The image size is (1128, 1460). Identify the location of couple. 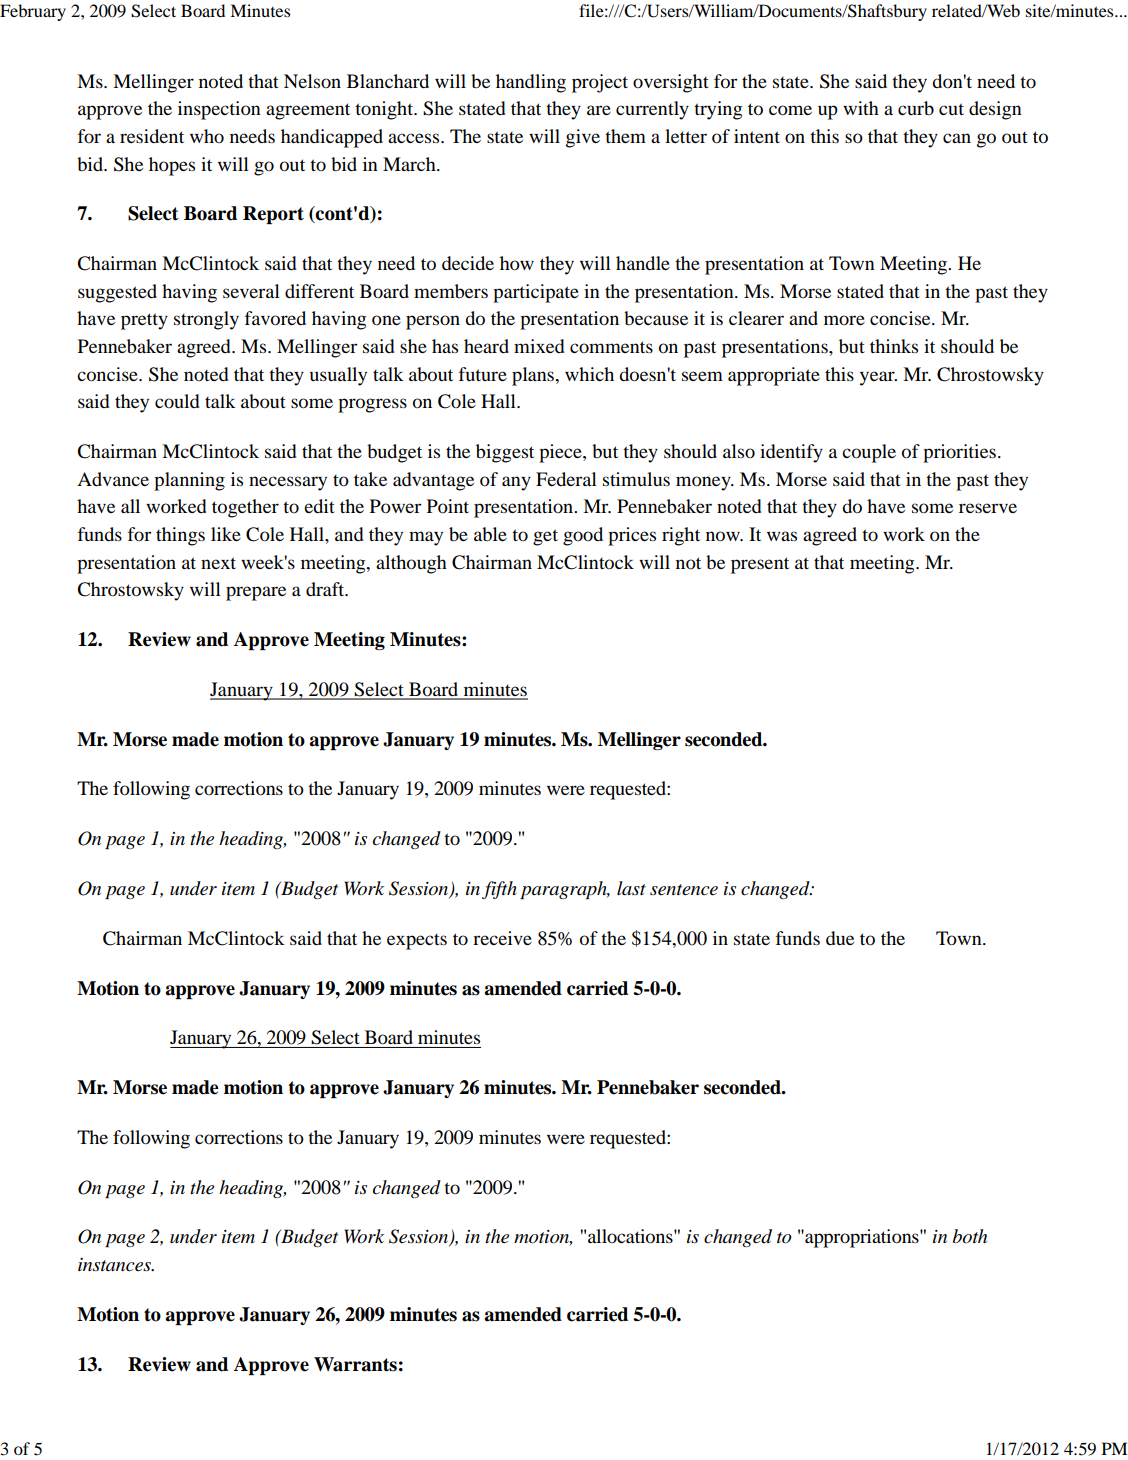
(869, 453).
